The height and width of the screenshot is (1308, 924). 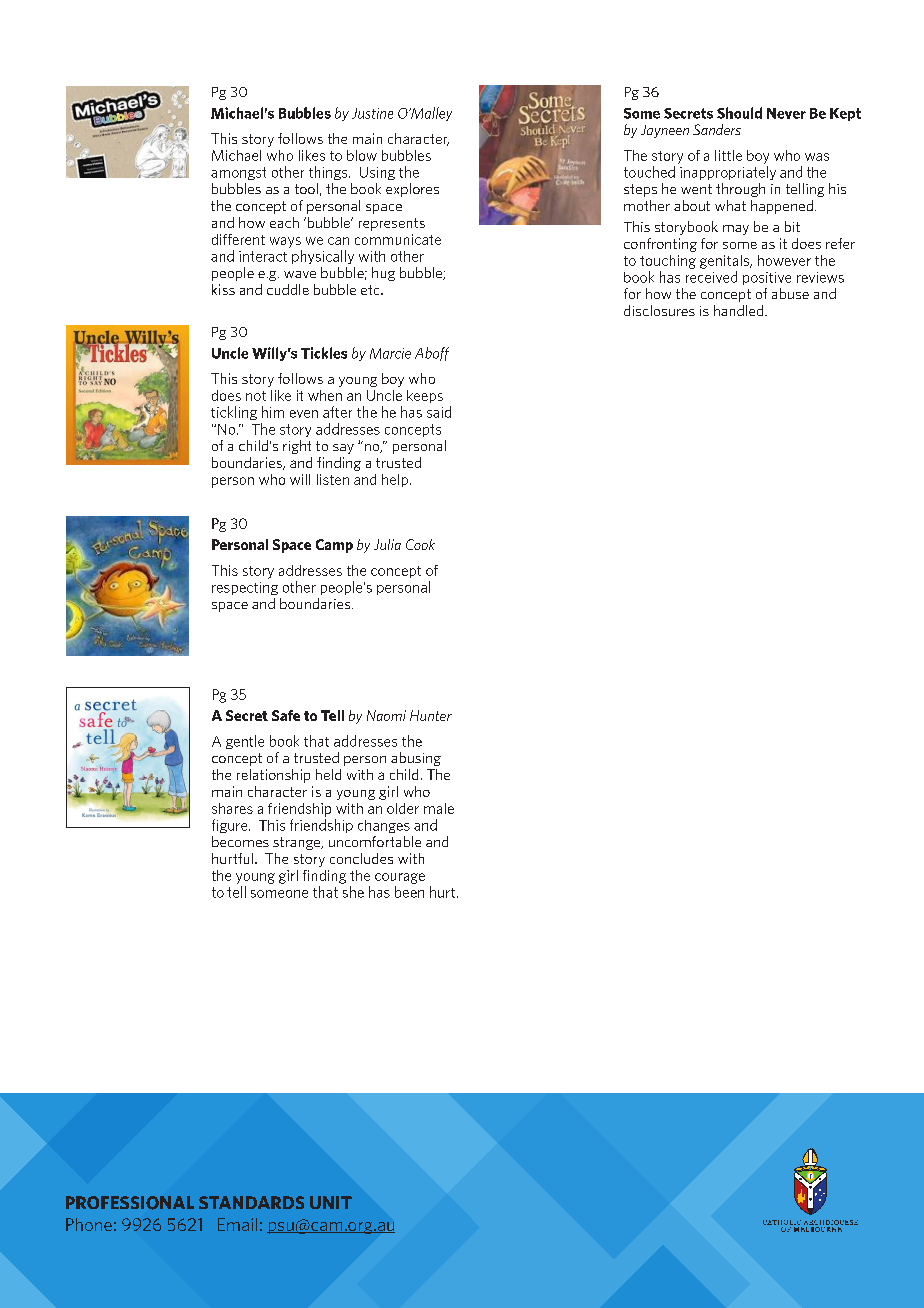 What do you see at coordinates (251, 1202) in the screenshot?
I see `STANDARDS` at bounding box center [251, 1202].
